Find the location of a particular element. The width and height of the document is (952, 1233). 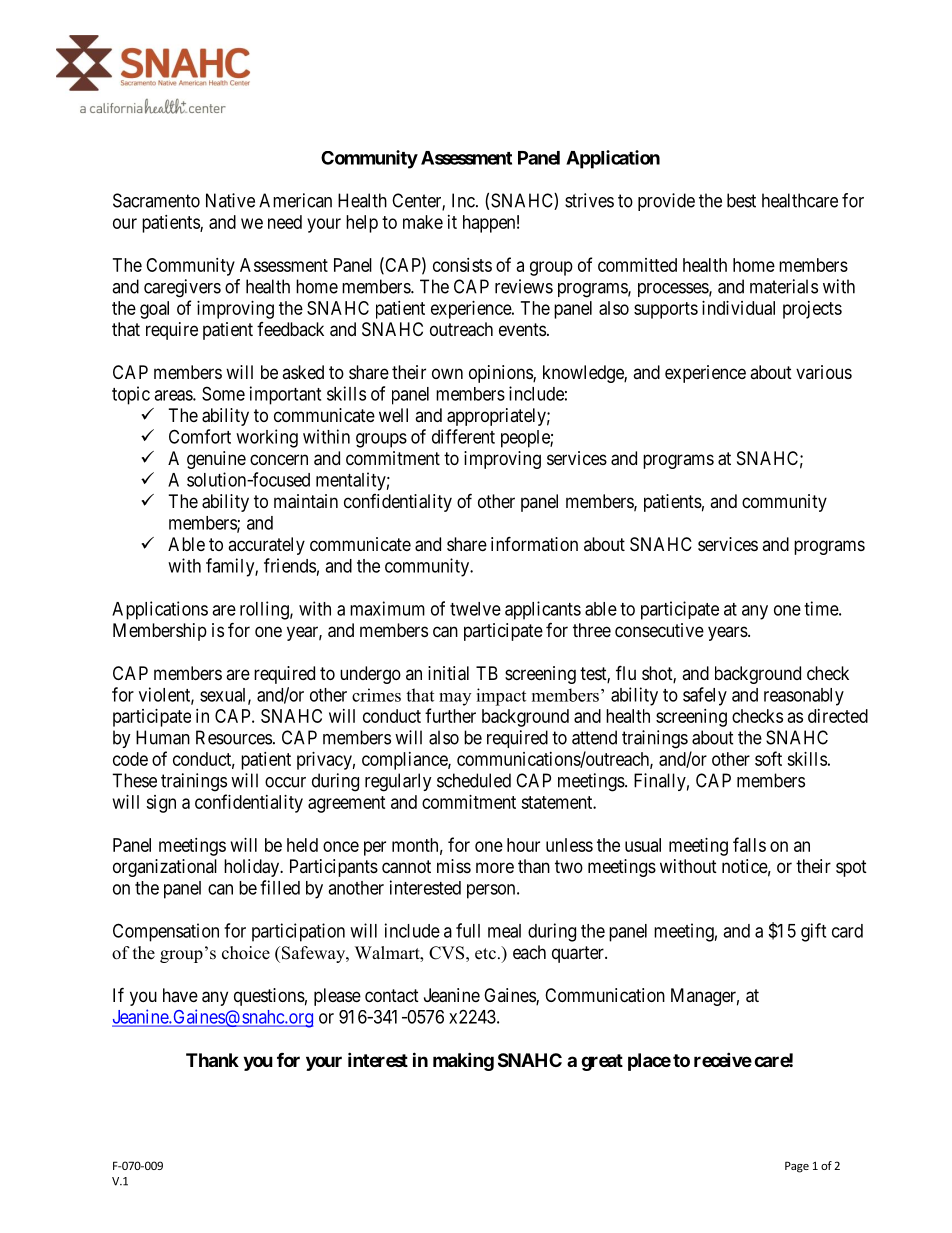

have is located at coordinates (180, 995).
